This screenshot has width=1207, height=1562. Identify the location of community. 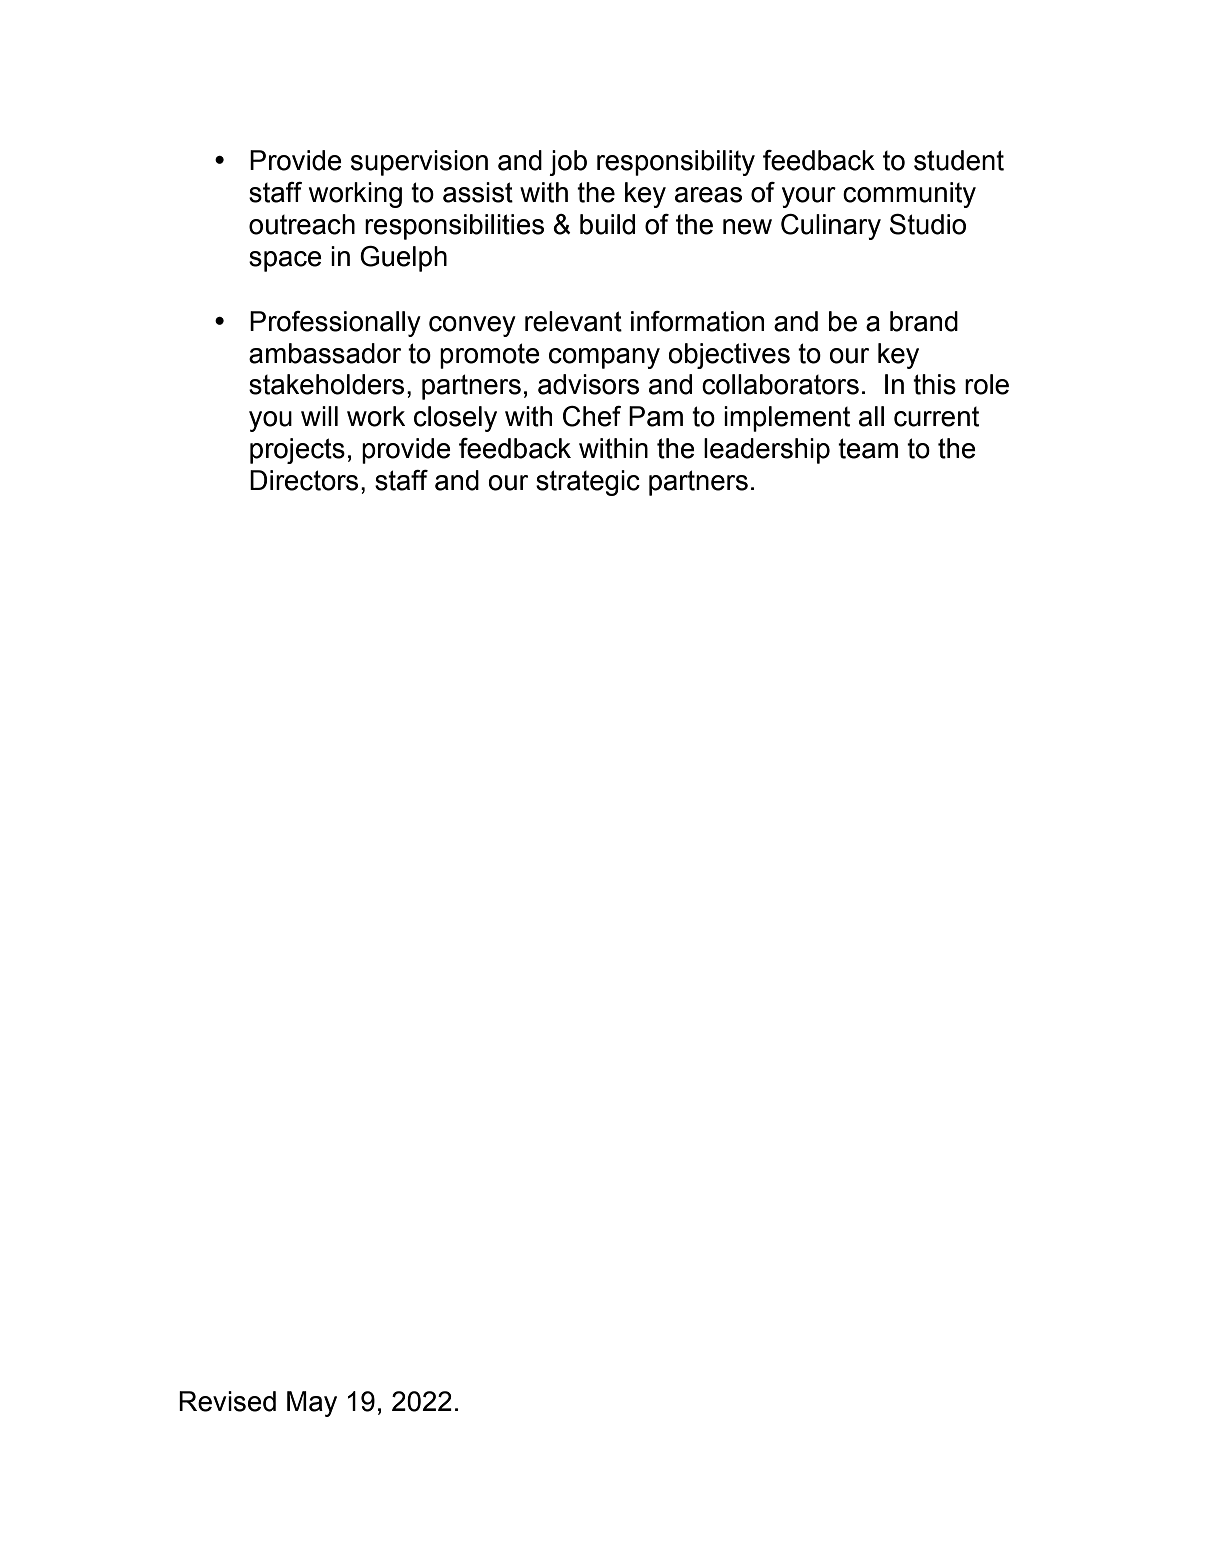
(909, 195).
